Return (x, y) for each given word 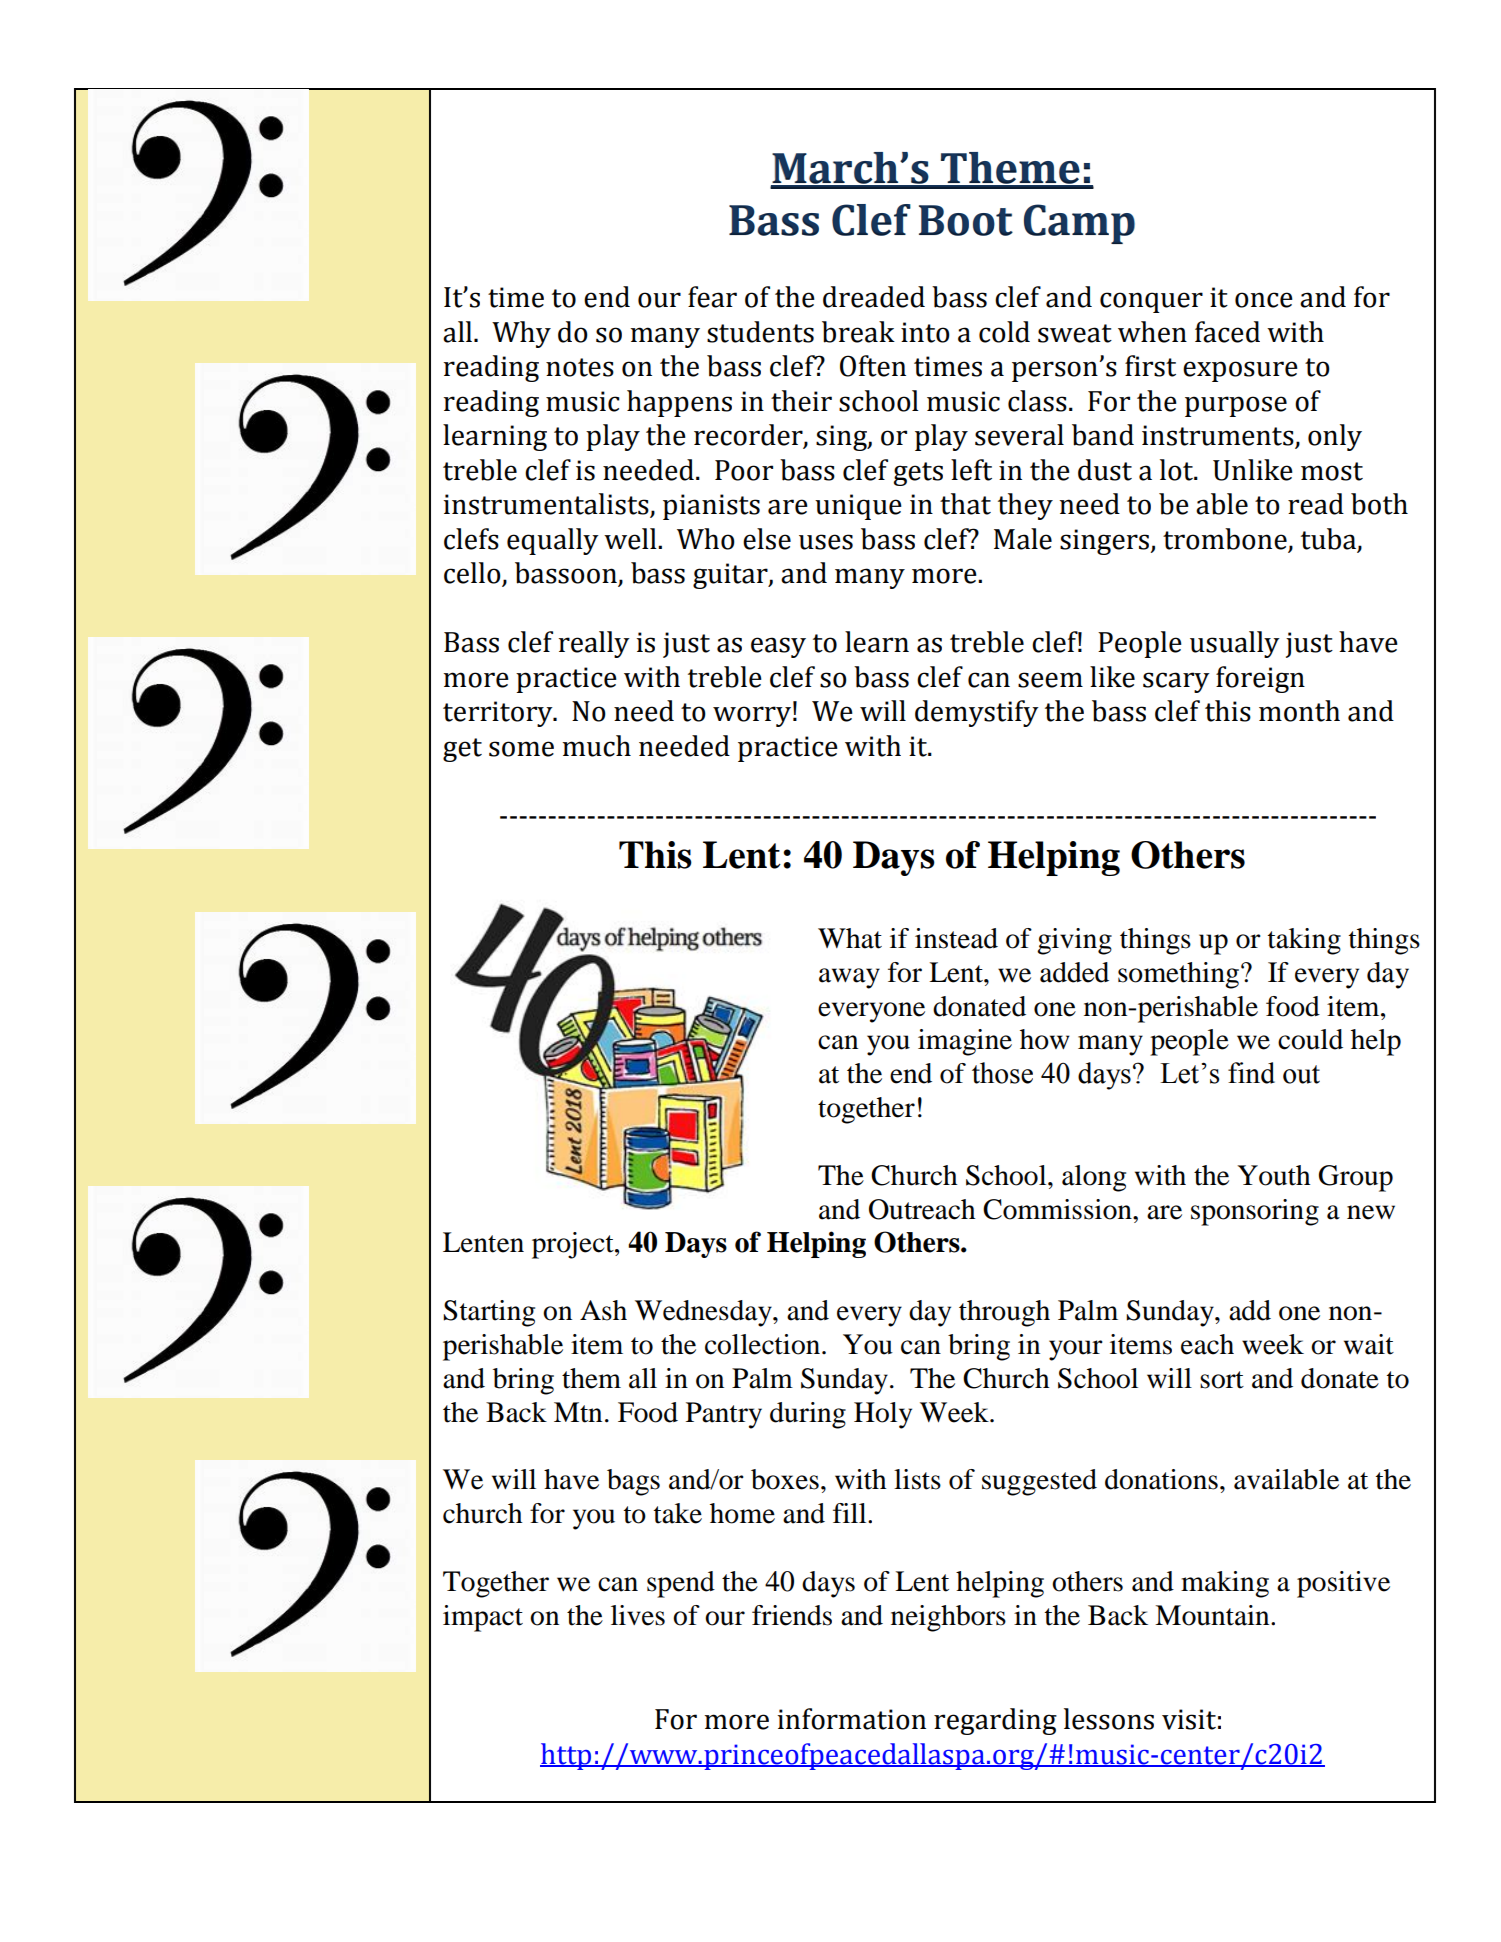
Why (521, 334)
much (596, 746)
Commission (1058, 1209)
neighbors (948, 1618)
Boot (966, 220)
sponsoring (1255, 1212)
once (1264, 300)
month (1299, 711)
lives (638, 1615)
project (574, 1245)
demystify (977, 713)
